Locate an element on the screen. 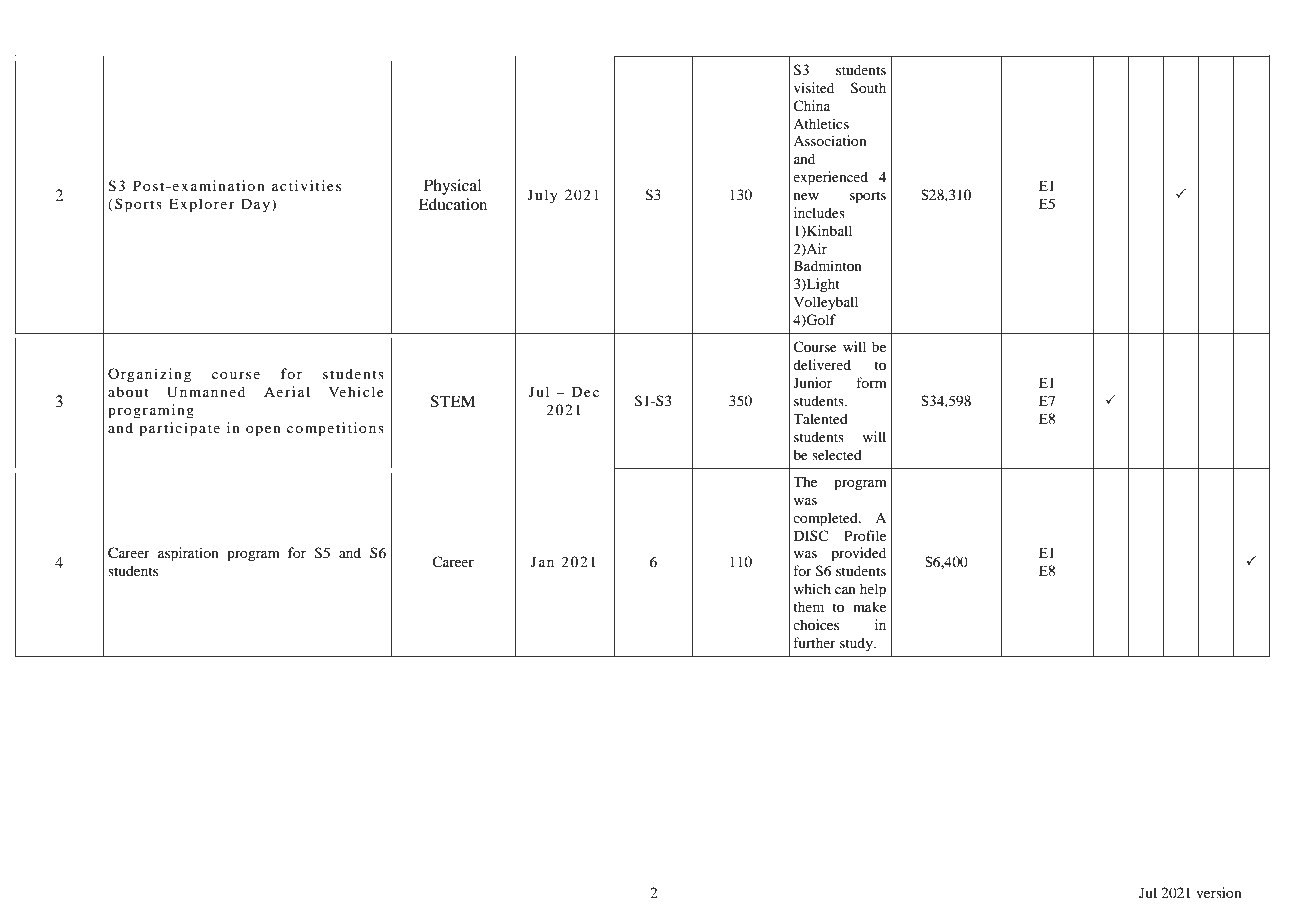 The height and width of the screenshot is (924, 1308). Physical is located at coordinates (452, 187).
